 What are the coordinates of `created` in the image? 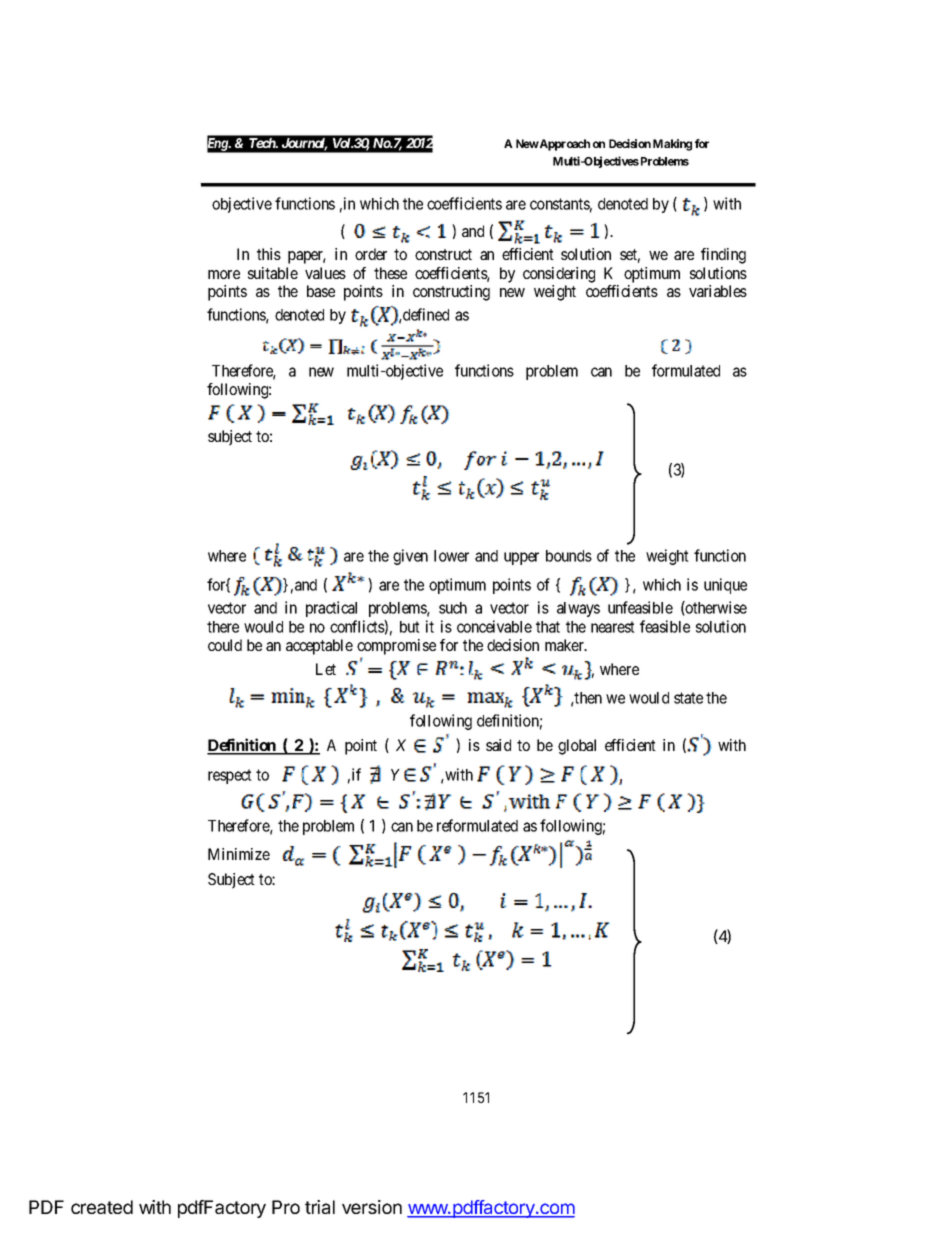 It's located at (102, 1207).
